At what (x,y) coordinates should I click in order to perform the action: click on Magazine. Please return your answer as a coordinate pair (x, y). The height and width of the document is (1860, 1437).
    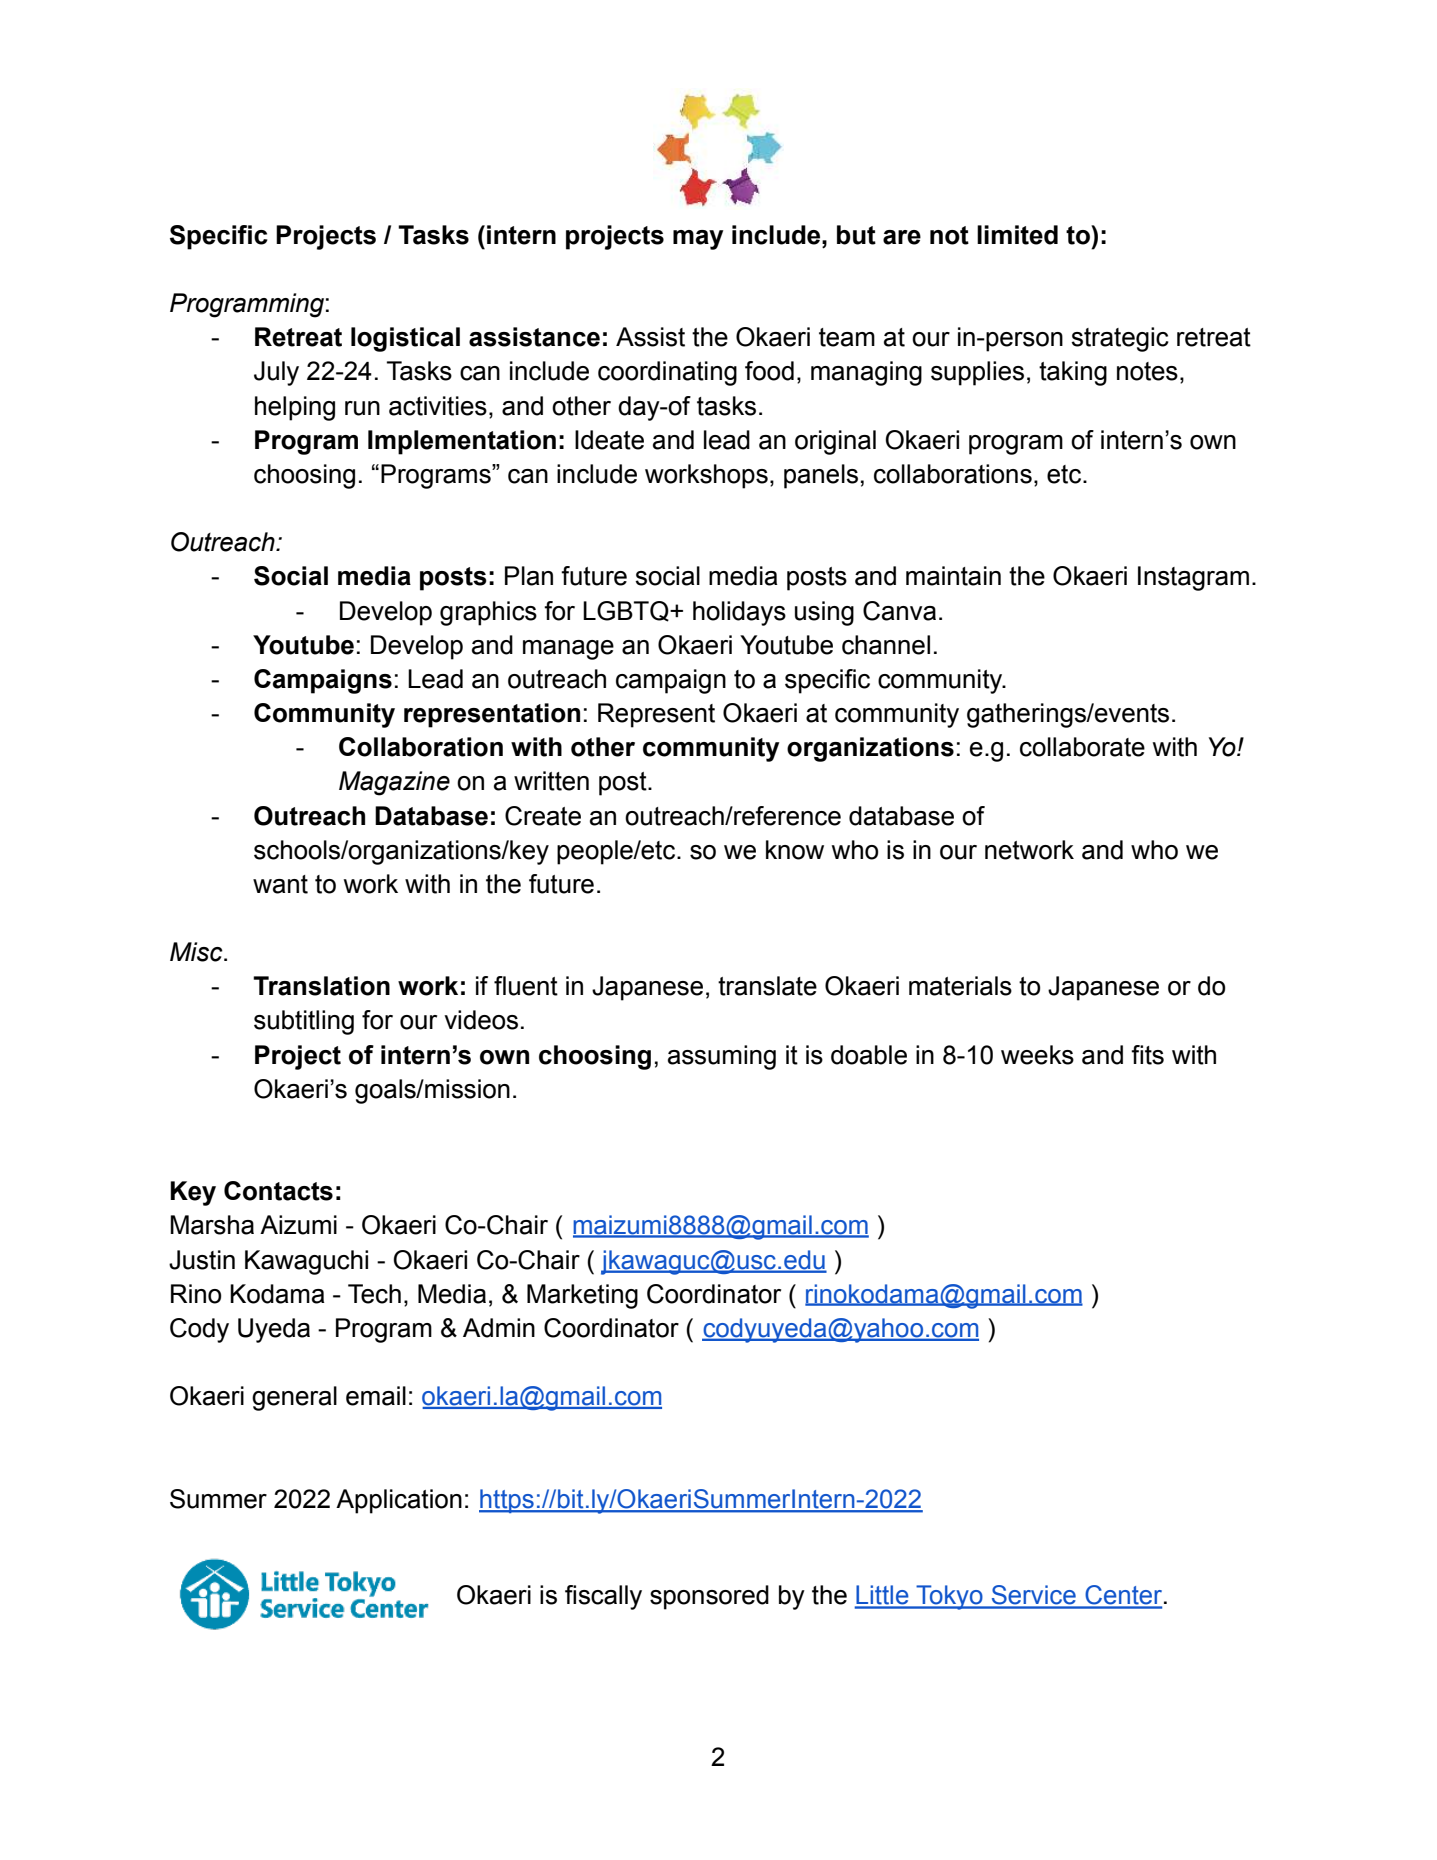
    Looking at the image, I should click on (394, 783).
